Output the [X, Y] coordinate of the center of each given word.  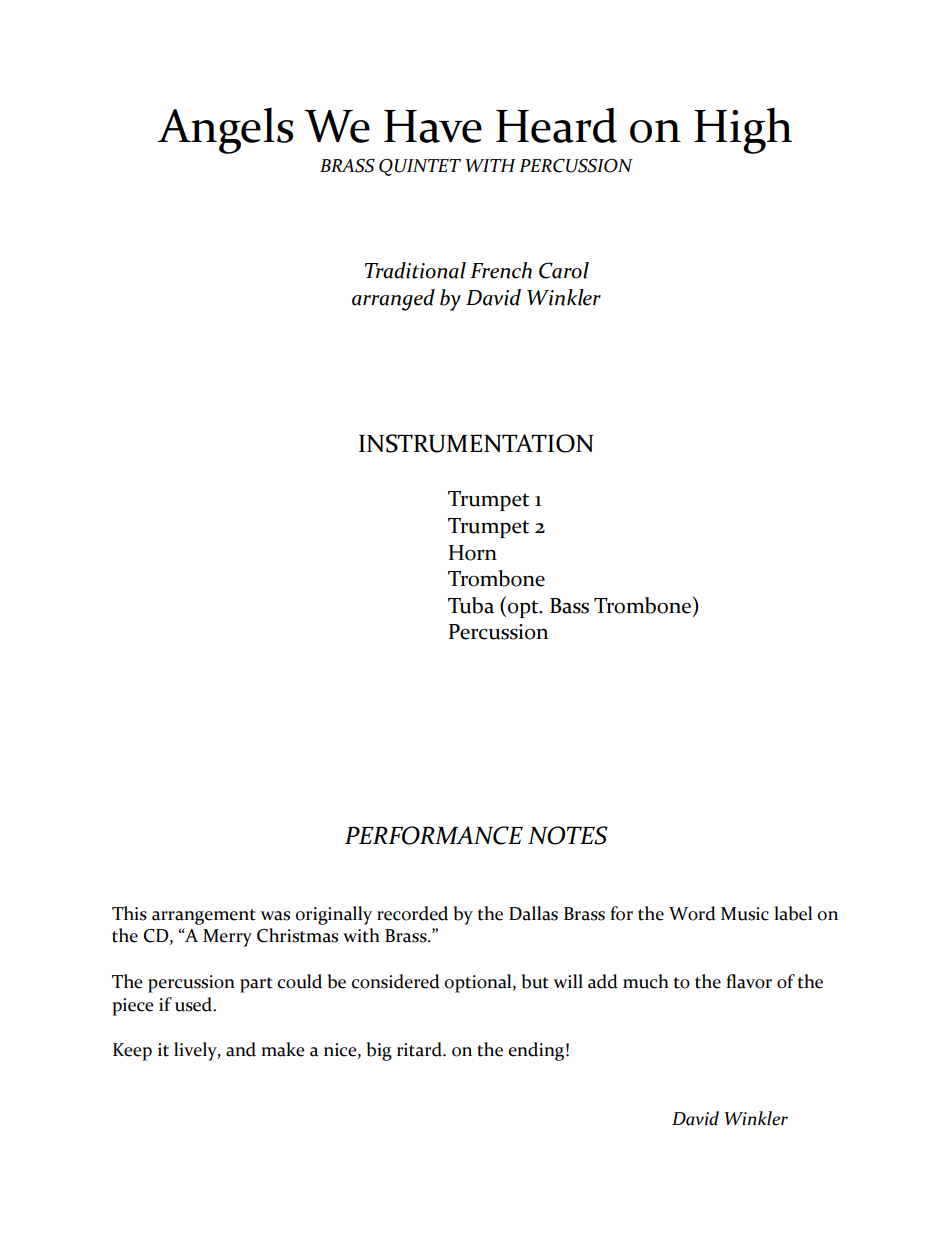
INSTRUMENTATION [476, 443]
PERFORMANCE [434, 835]
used [194, 1004]
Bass [569, 606]
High [743, 131]
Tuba [471, 605]
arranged [393, 300]
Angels [225, 131]
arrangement [204, 917]
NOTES [568, 835]
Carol [564, 270]
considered [396, 981]
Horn [473, 553]
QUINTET [420, 167]
